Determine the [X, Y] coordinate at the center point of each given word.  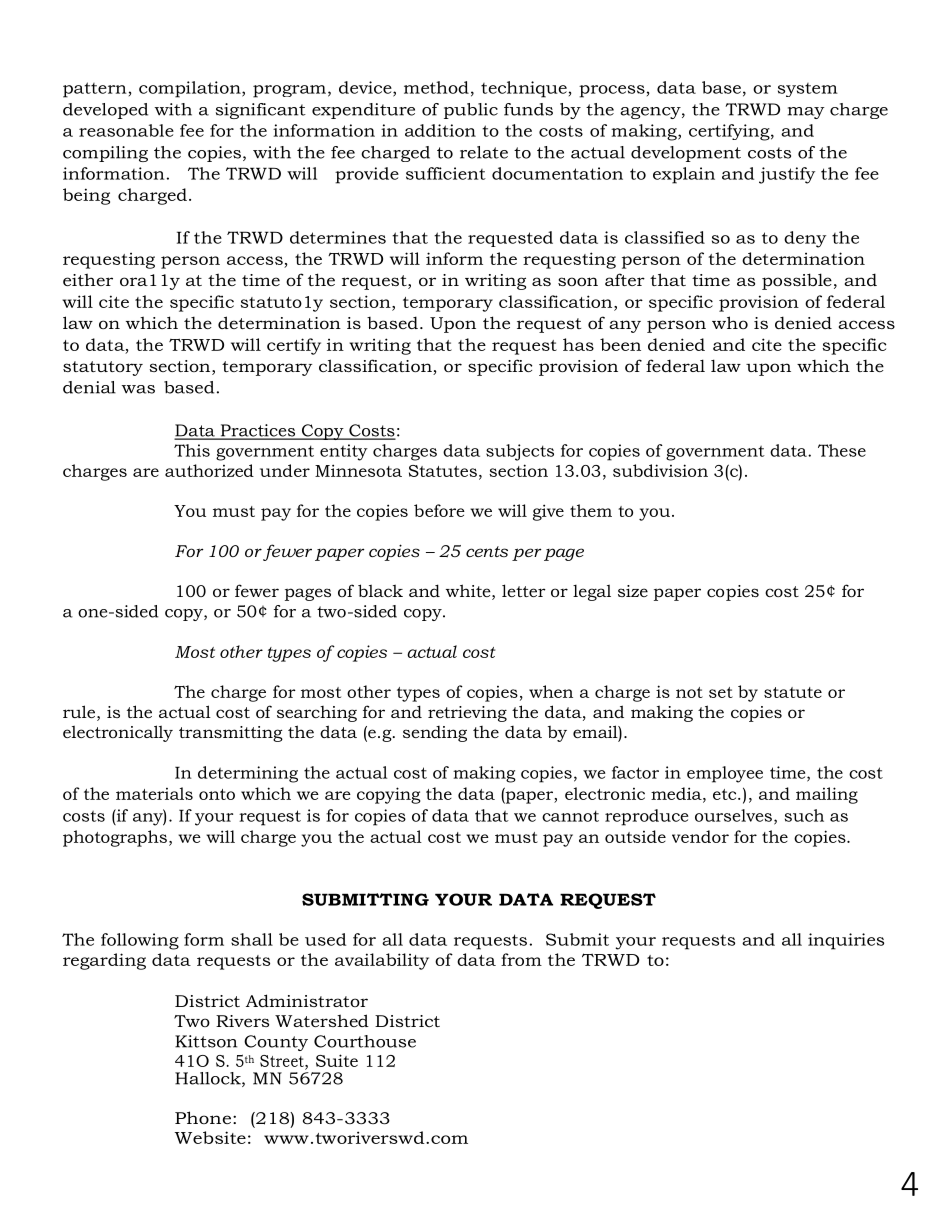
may [806, 113]
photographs [115, 838]
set [721, 692]
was [138, 389]
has [578, 344]
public [471, 111]
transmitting [231, 734]
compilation [191, 89]
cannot [570, 816]
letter [524, 590]
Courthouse [365, 1041]
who [730, 322]
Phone [204, 1117]
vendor [700, 836]
